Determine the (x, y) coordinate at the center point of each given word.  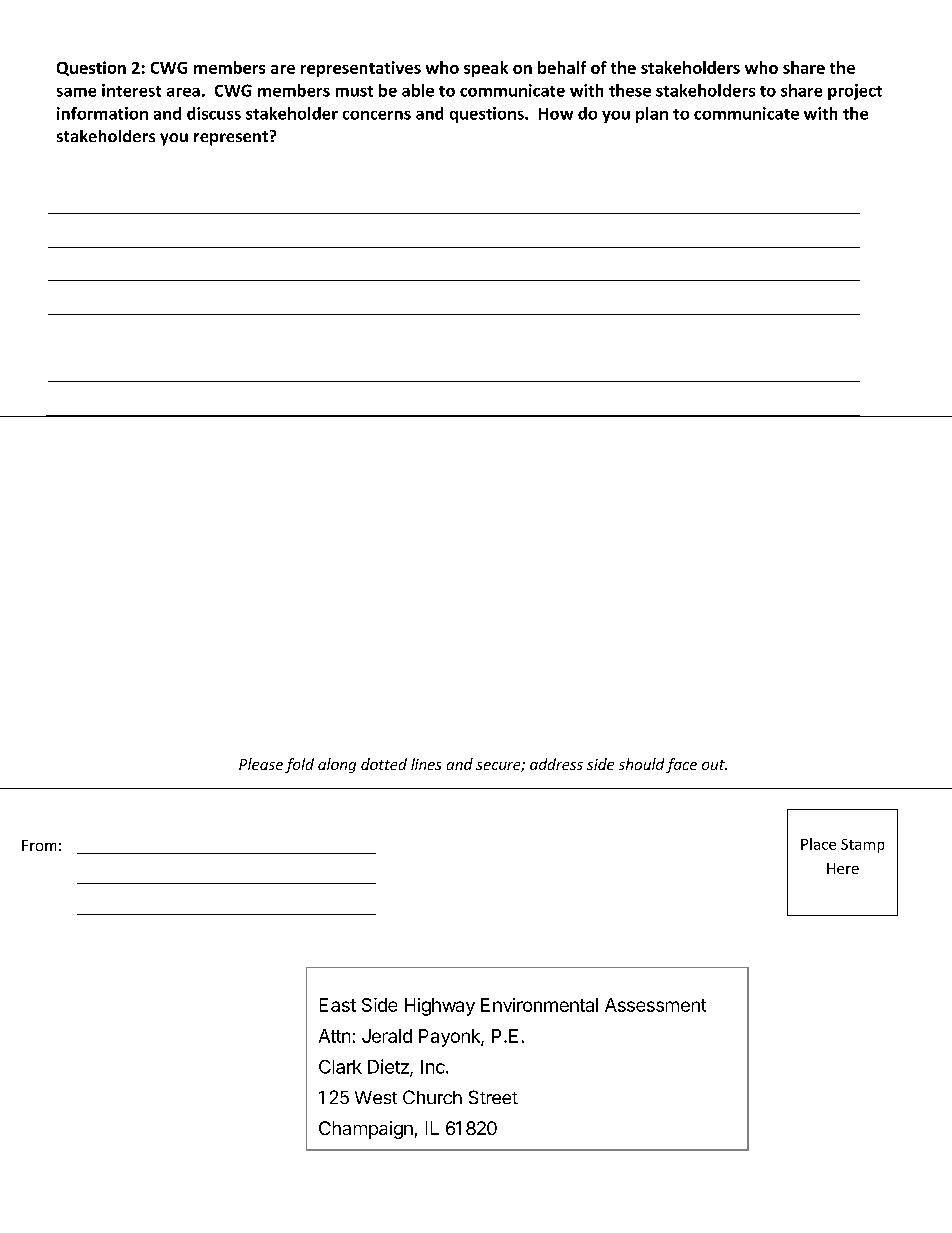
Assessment (655, 1005)
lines (426, 764)
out (714, 765)
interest (131, 90)
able (418, 90)
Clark (340, 1067)
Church (432, 1097)
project (855, 92)
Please (261, 764)
